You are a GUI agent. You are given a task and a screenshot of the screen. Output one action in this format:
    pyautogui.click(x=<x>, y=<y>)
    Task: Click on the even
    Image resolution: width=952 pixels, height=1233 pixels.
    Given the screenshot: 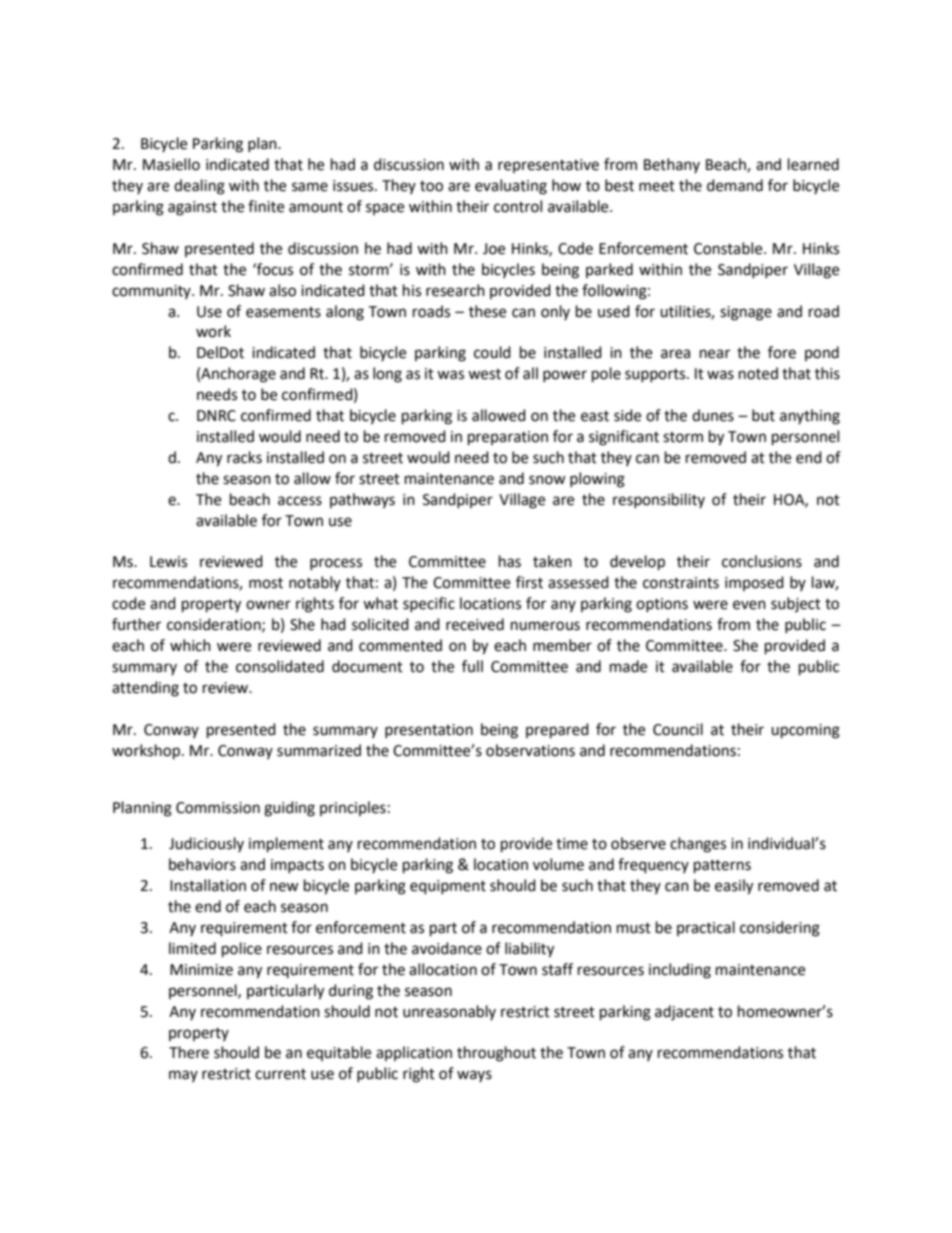 What is the action you would take?
    pyautogui.click(x=749, y=605)
